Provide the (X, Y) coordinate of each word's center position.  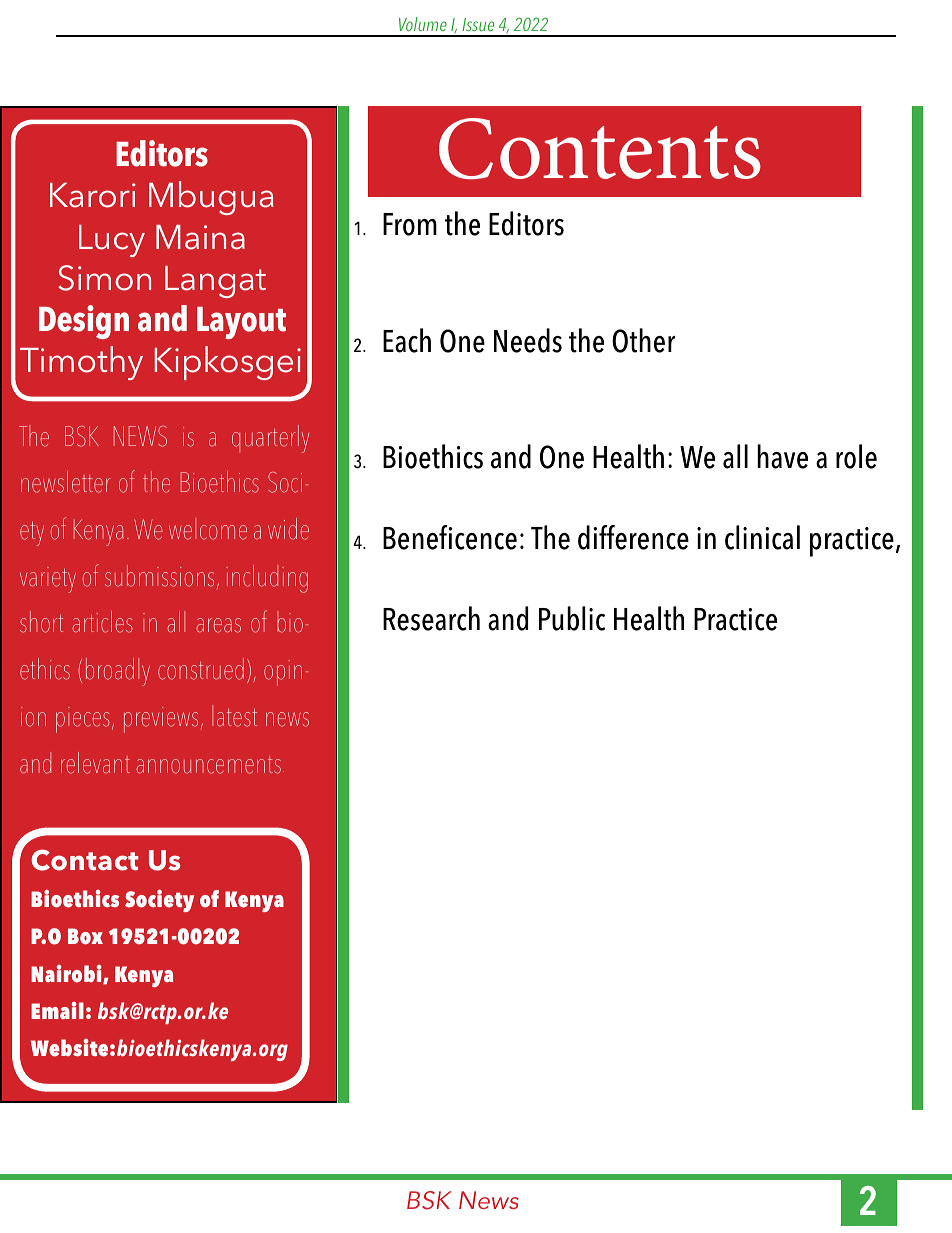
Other (643, 340)
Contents (600, 149)
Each (407, 340)
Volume (423, 24)
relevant (95, 763)
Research (431, 618)
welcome (208, 529)
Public (572, 618)
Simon (104, 278)
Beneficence (450, 537)
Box (85, 936)
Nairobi (67, 974)
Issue (478, 24)
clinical (762, 537)
